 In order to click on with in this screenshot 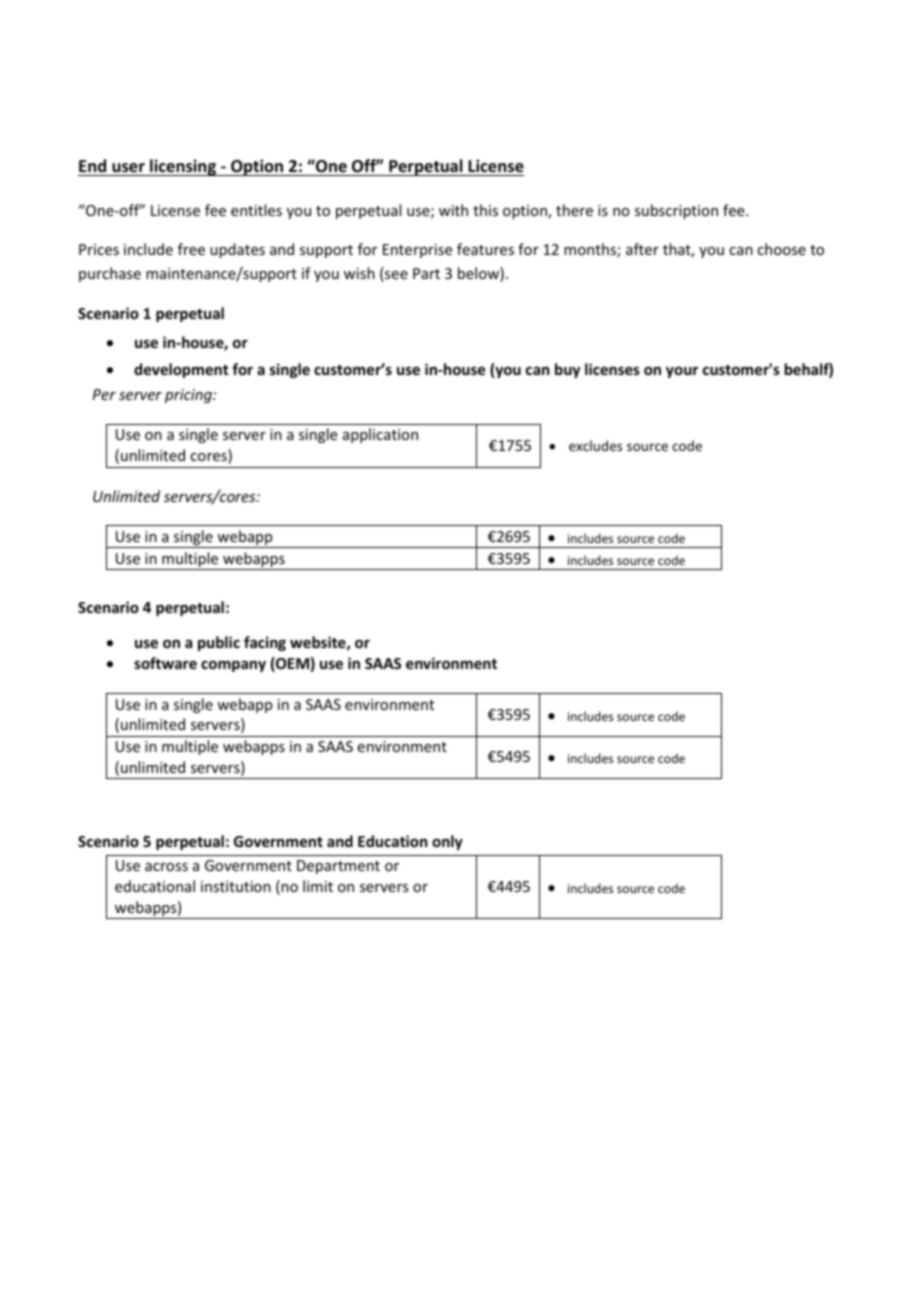, I will do `click(453, 210)`.
